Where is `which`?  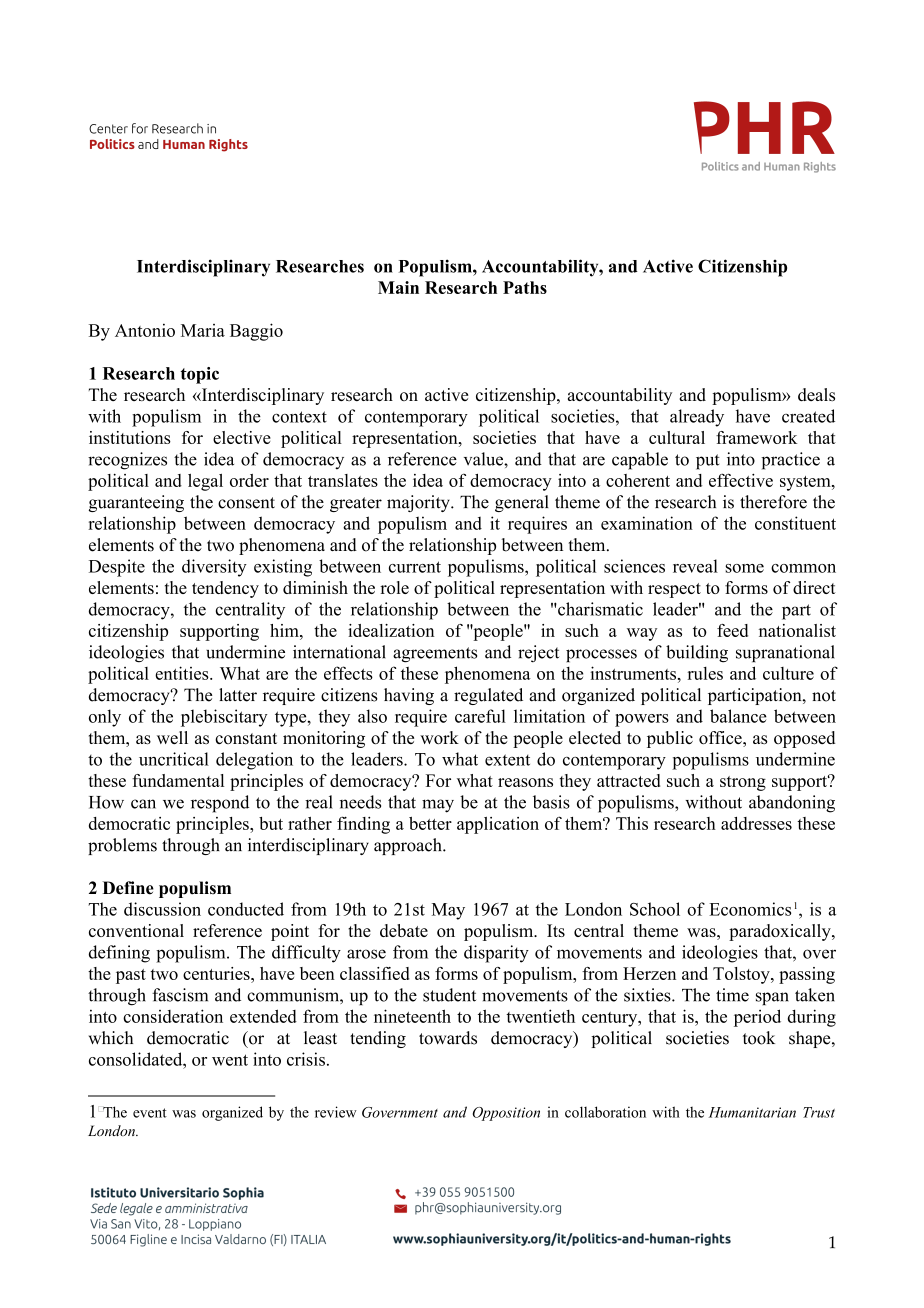 which is located at coordinates (111, 1038).
